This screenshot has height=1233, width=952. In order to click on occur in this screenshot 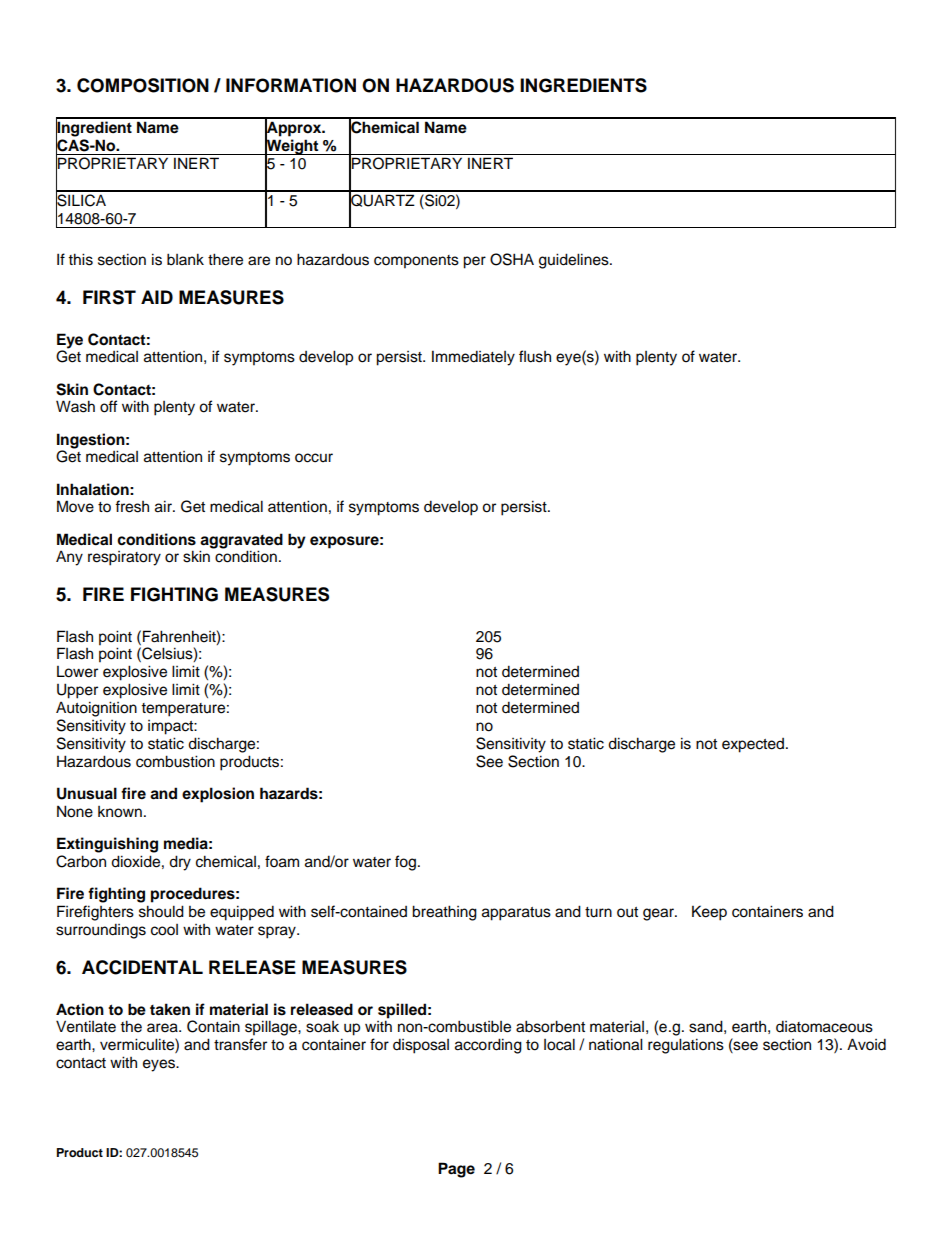, I will do `click(314, 458)`.
